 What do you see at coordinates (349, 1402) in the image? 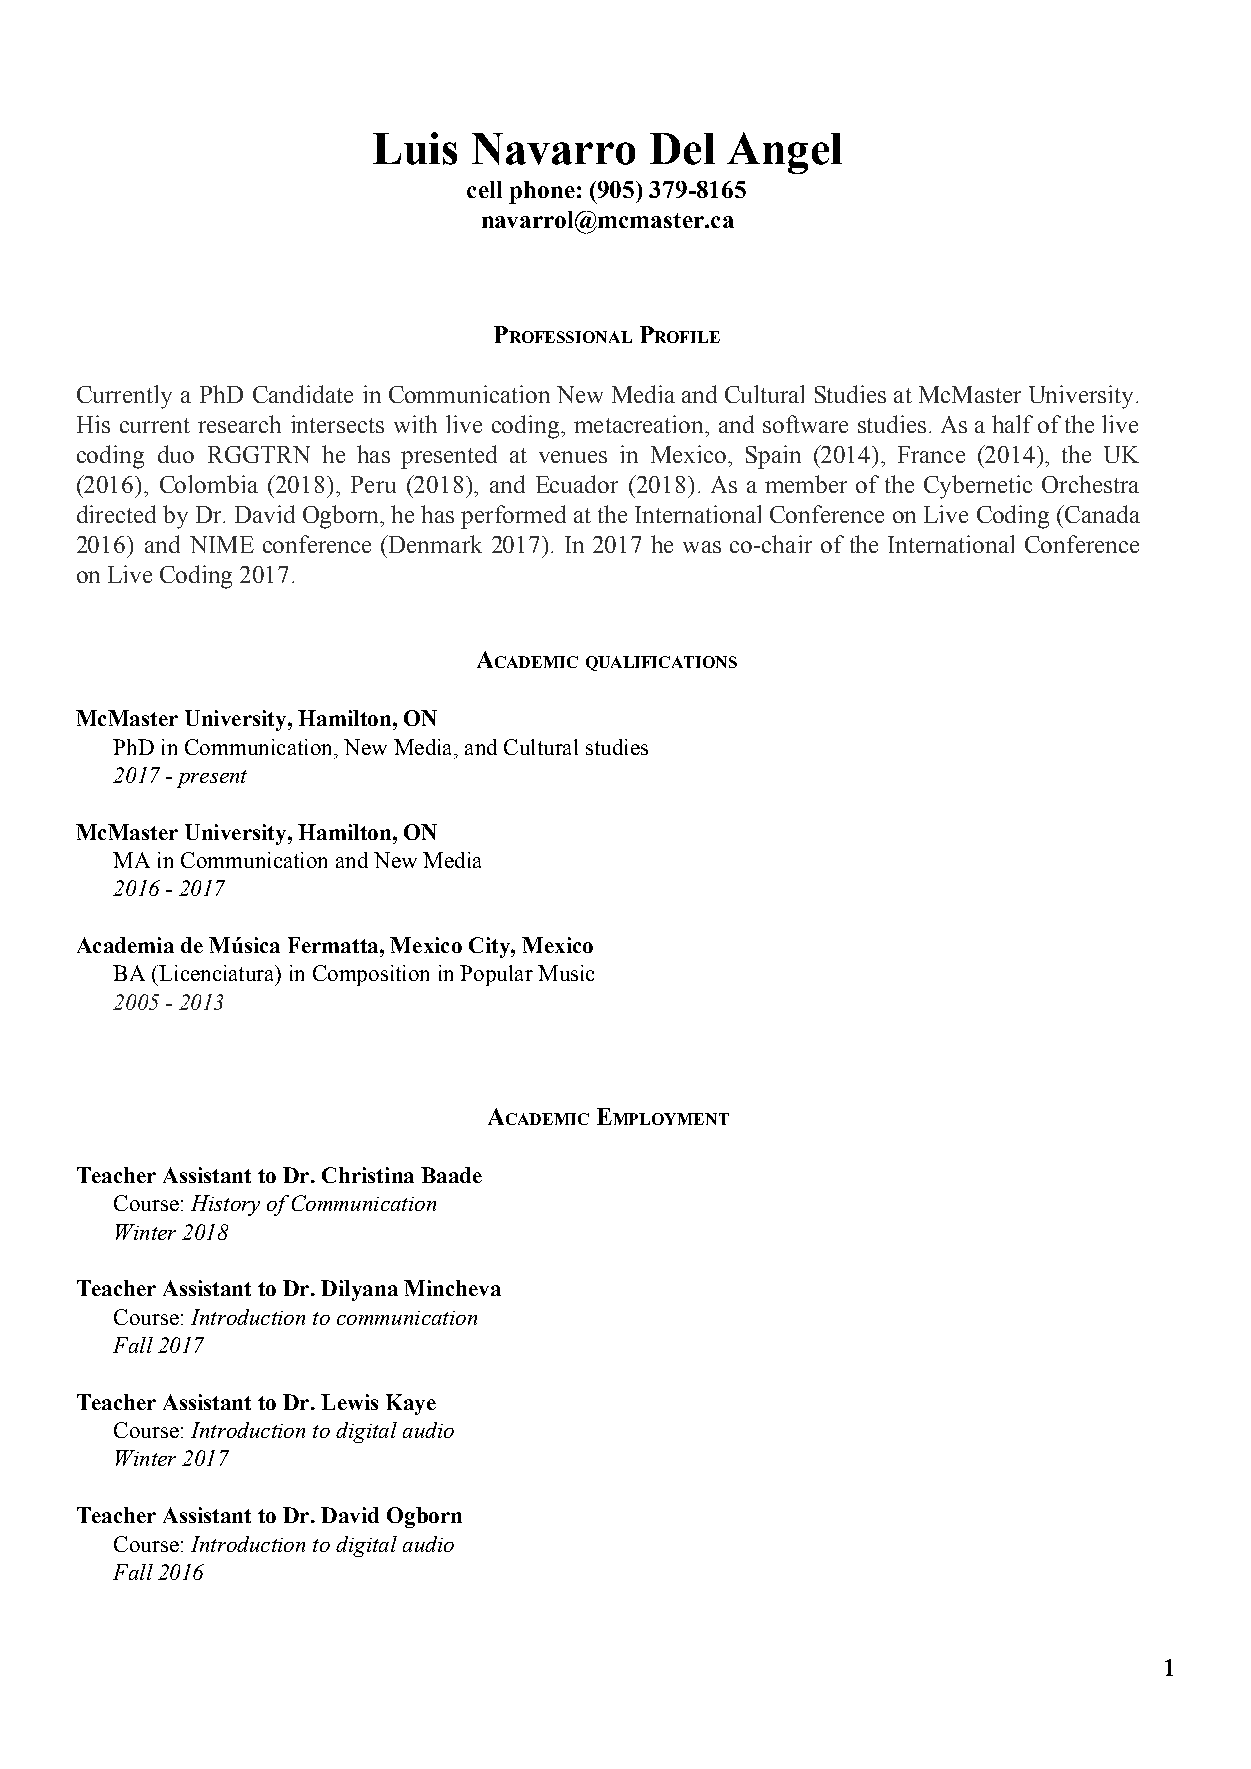
I see `Lewis` at bounding box center [349, 1402].
